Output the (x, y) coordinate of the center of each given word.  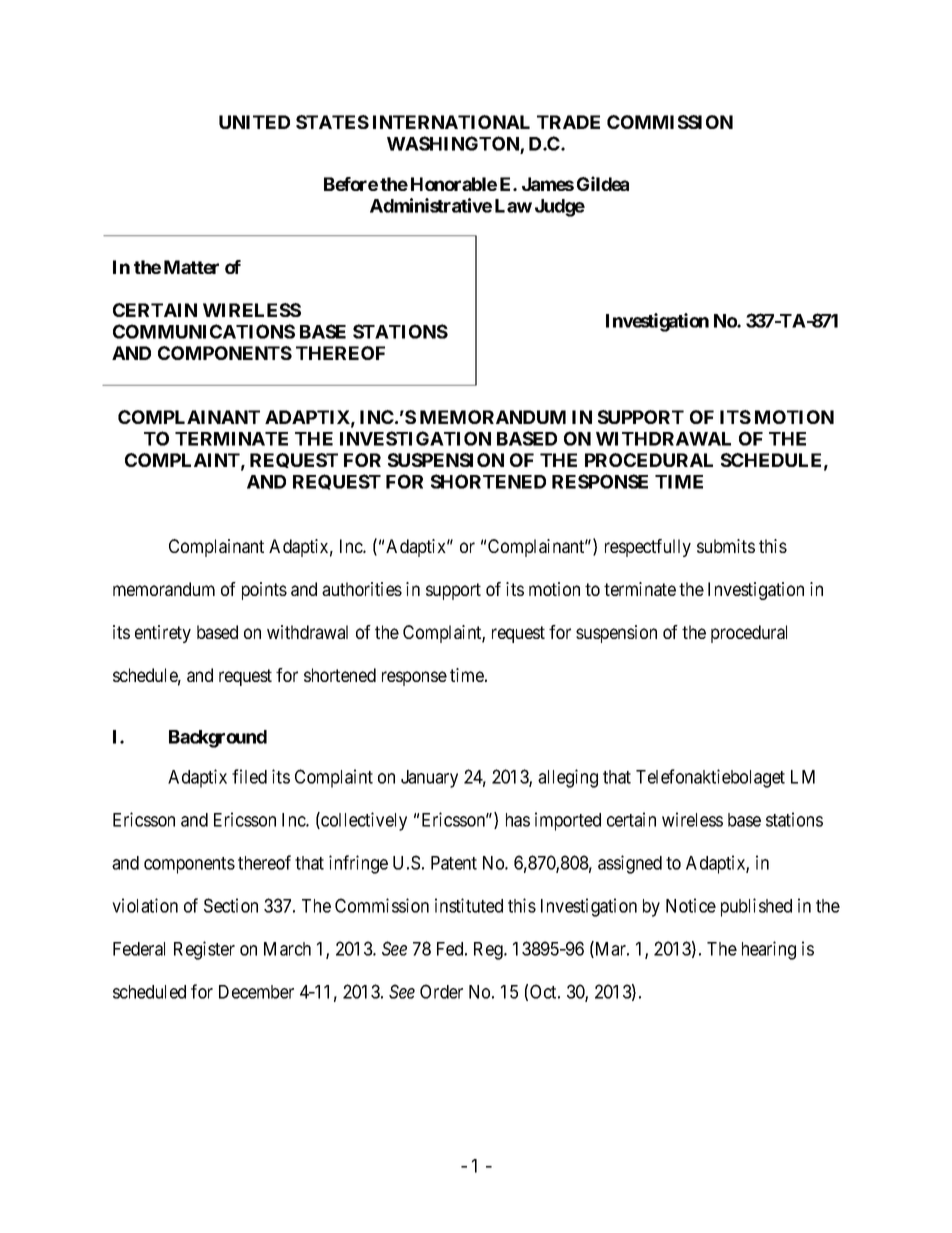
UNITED (254, 122)
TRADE (568, 122)
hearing (769, 950)
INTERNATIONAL (451, 122)
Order (441, 991)
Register (204, 950)
